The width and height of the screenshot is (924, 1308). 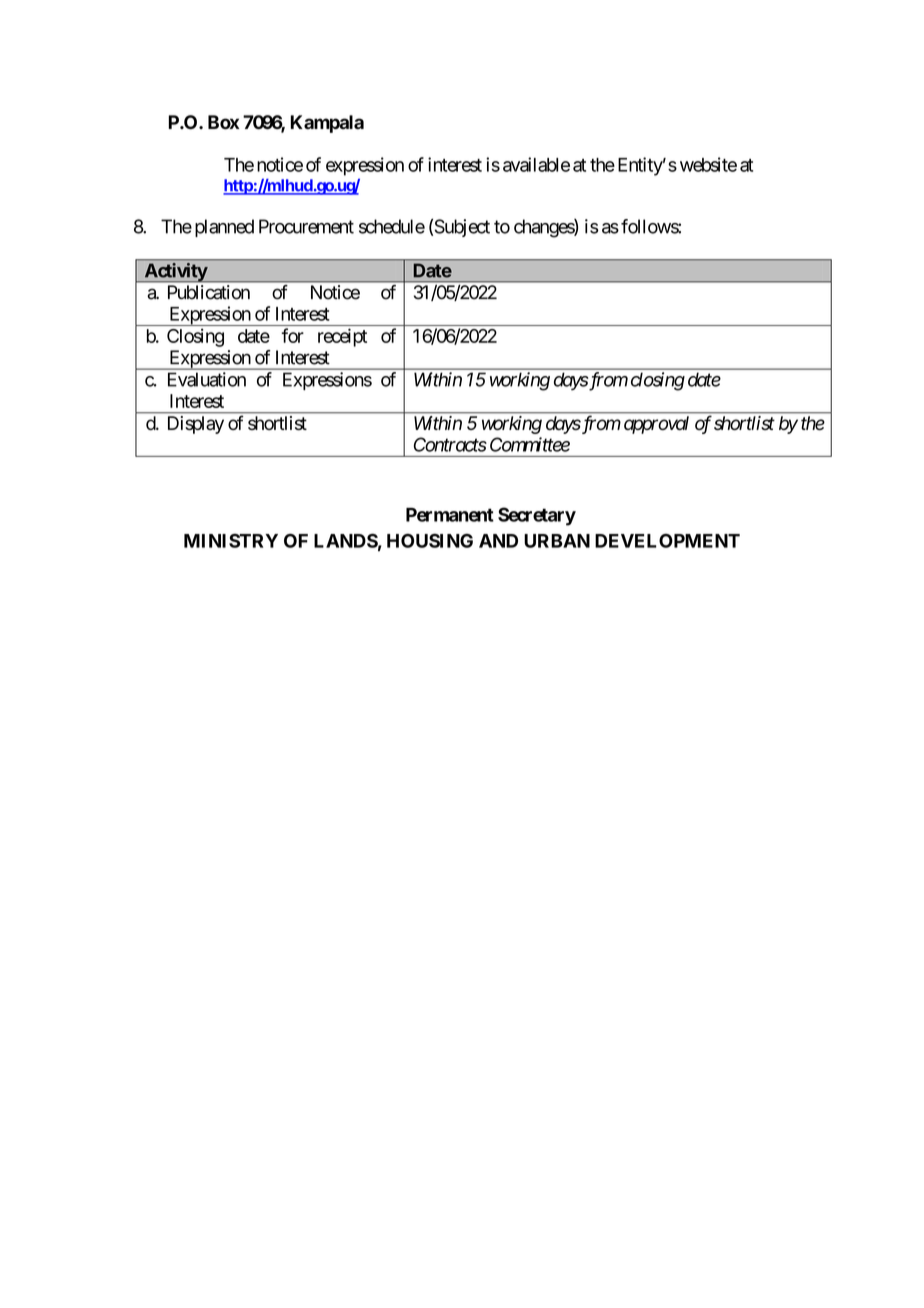 What do you see at coordinates (342, 337) in the screenshot?
I see `receipt` at bounding box center [342, 337].
